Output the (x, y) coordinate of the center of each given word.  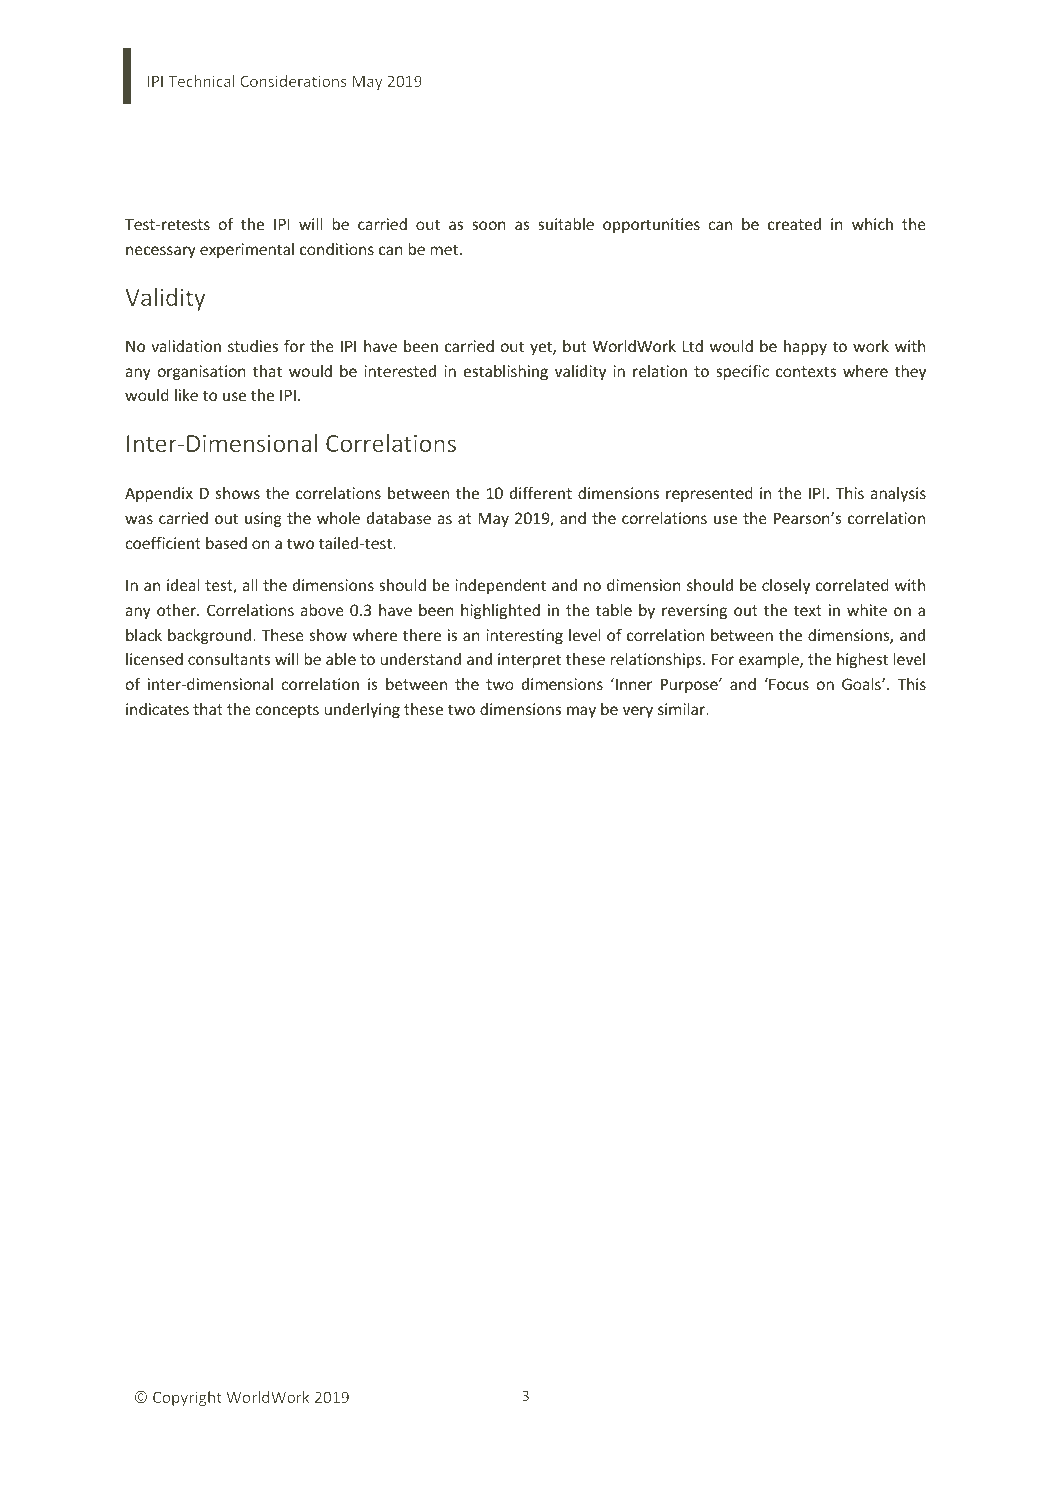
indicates (157, 709)
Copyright (187, 1398)
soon (489, 225)
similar (683, 709)
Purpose (690, 685)
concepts (287, 711)
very (638, 712)
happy (805, 347)
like (186, 395)
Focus (788, 684)
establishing (506, 372)
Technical (201, 81)
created (794, 224)
